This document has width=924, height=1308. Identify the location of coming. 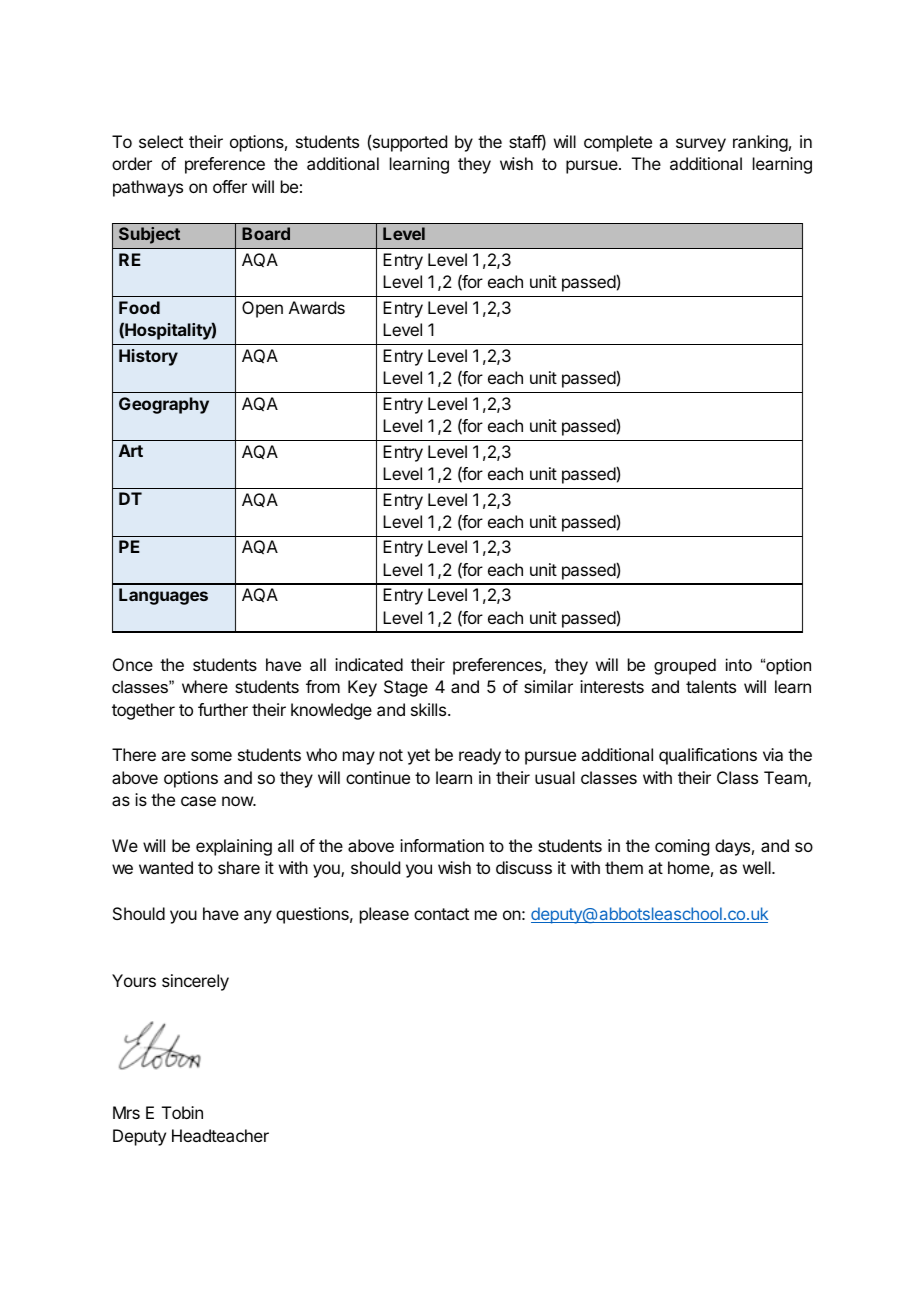
(682, 847).
